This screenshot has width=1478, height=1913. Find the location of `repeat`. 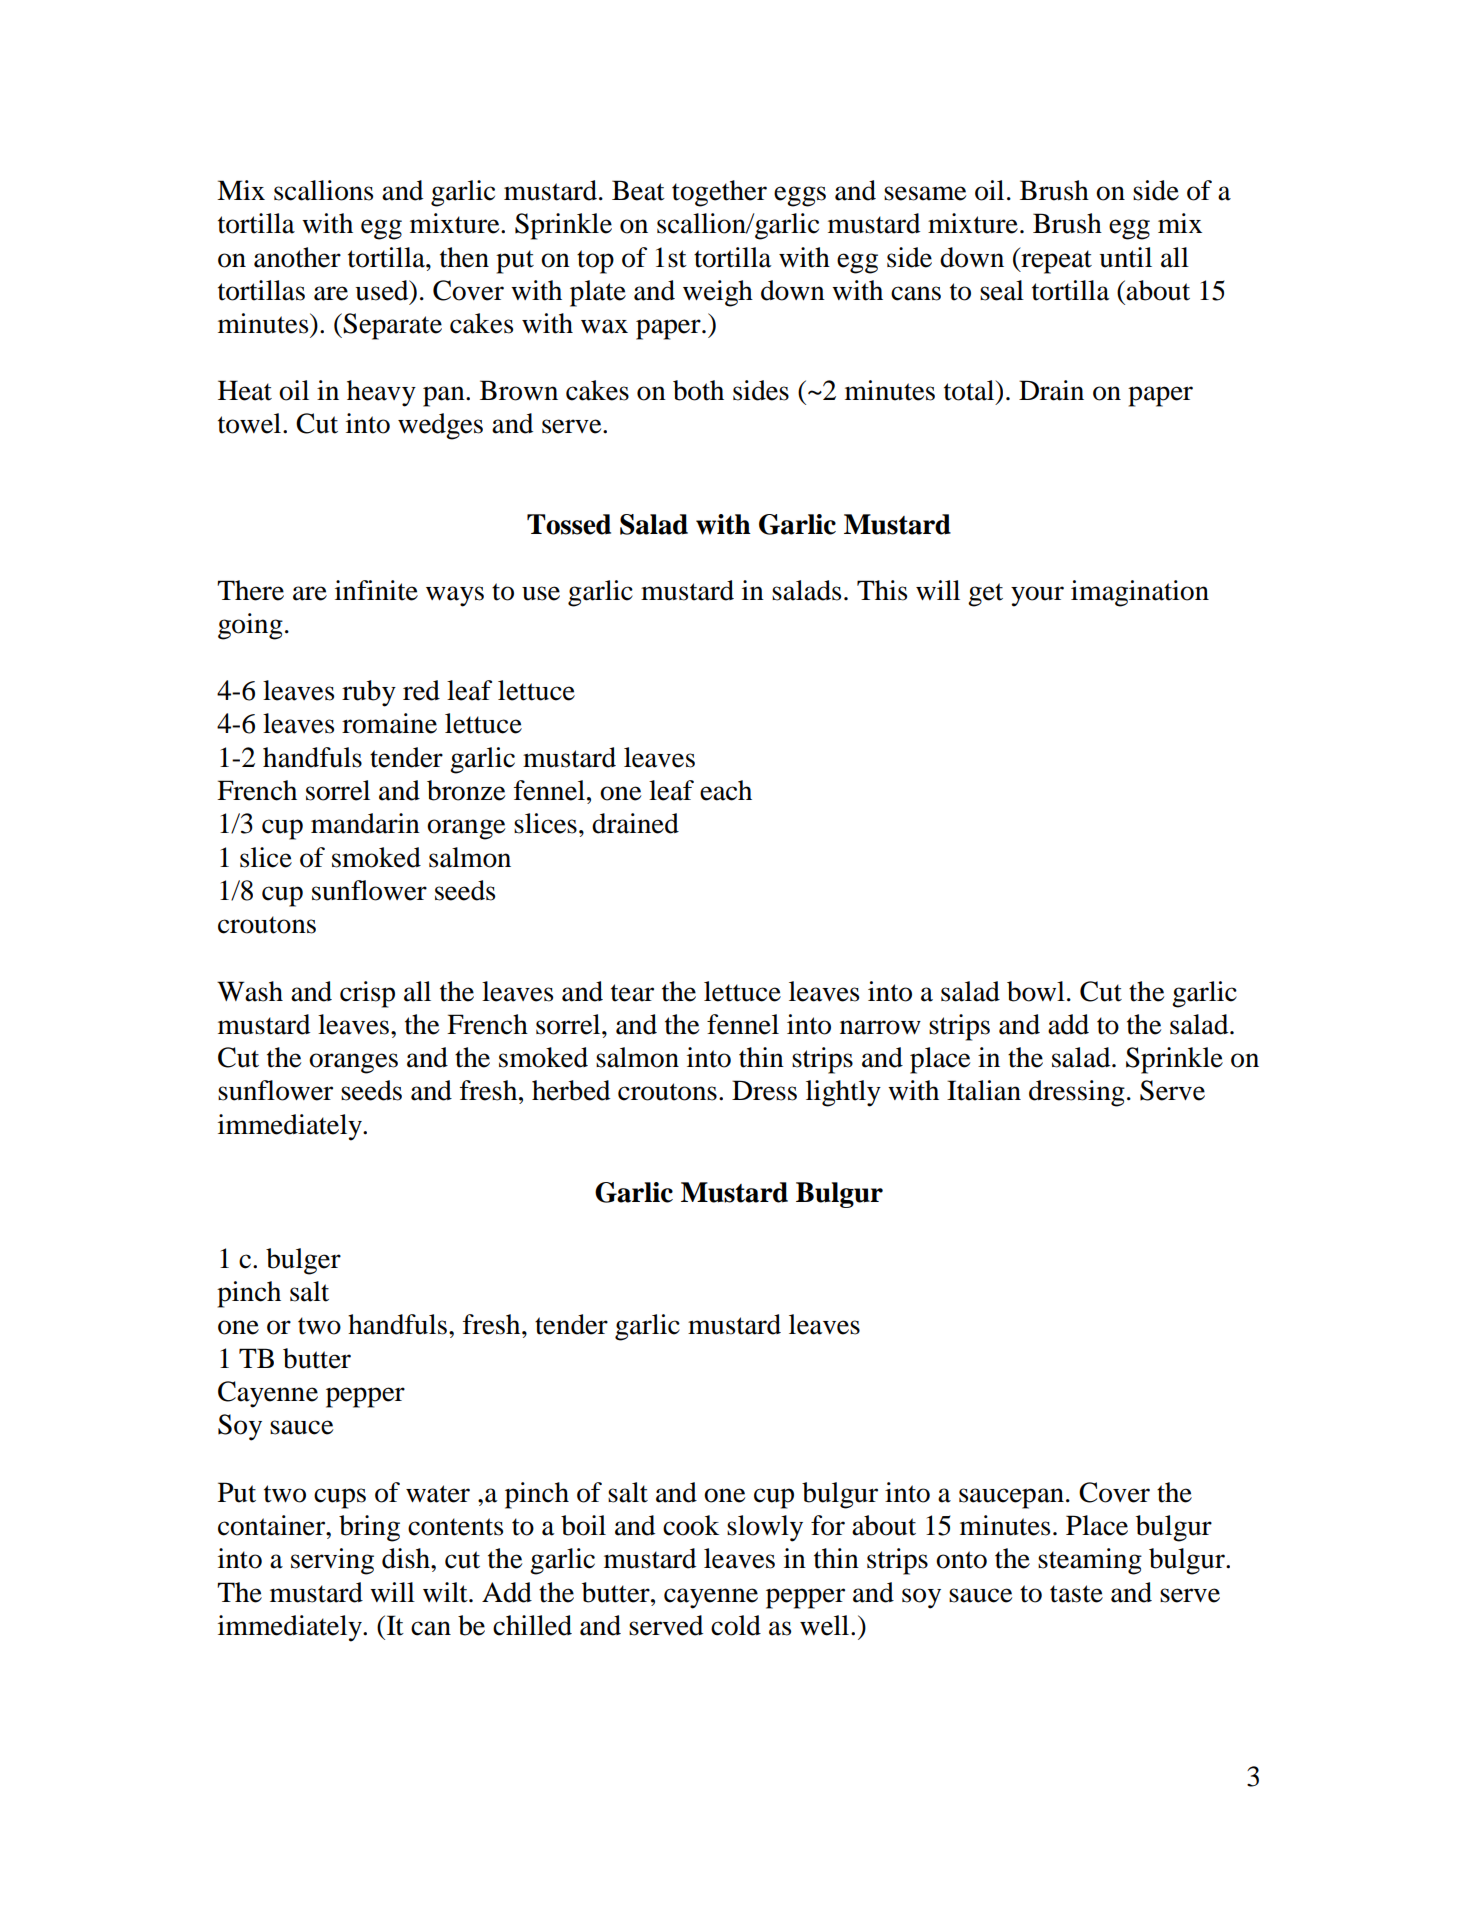

repeat is located at coordinates (1055, 260).
